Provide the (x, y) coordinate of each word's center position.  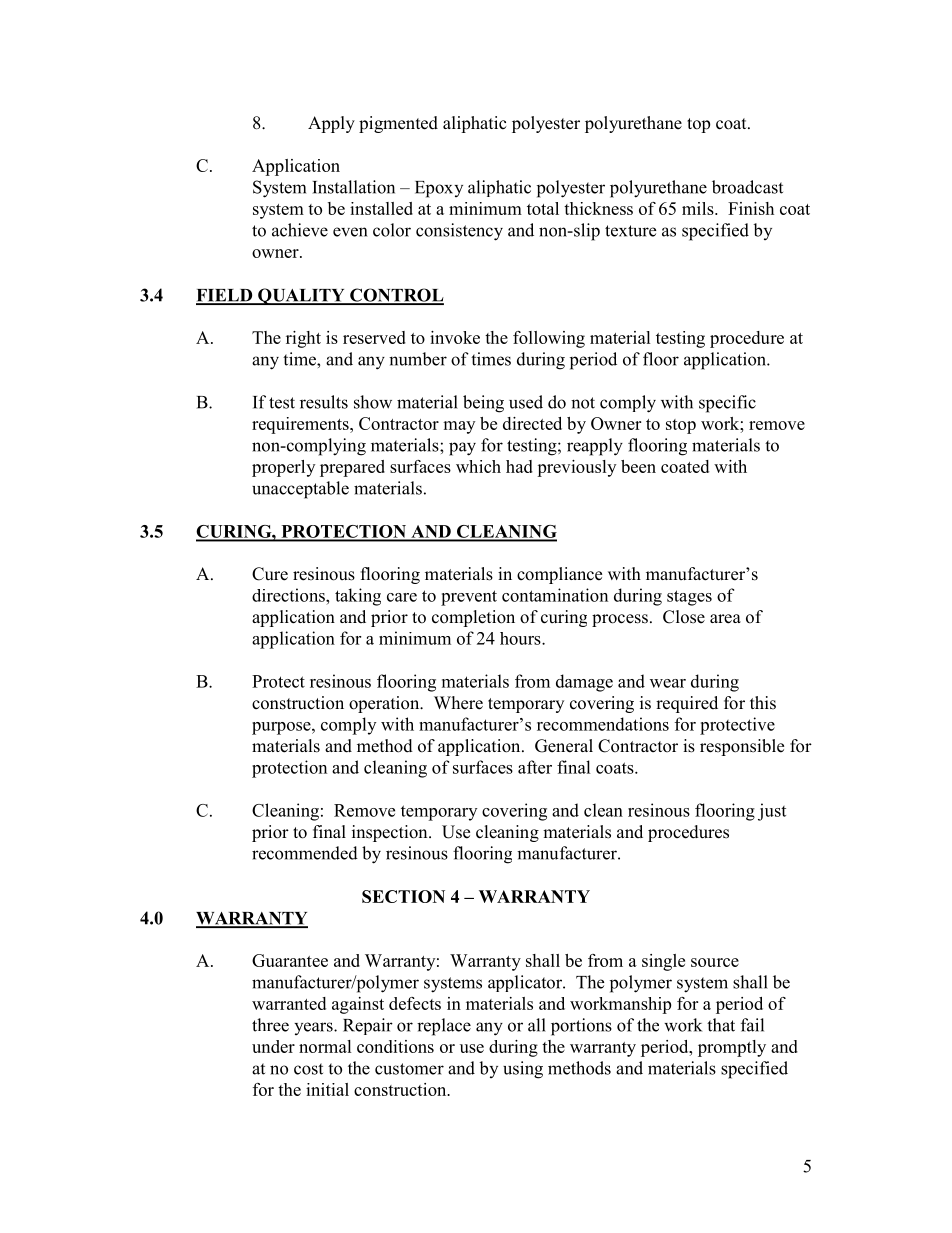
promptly (732, 1048)
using (523, 1070)
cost (308, 1069)
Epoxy (439, 189)
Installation (353, 187)
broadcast (747, 187)
